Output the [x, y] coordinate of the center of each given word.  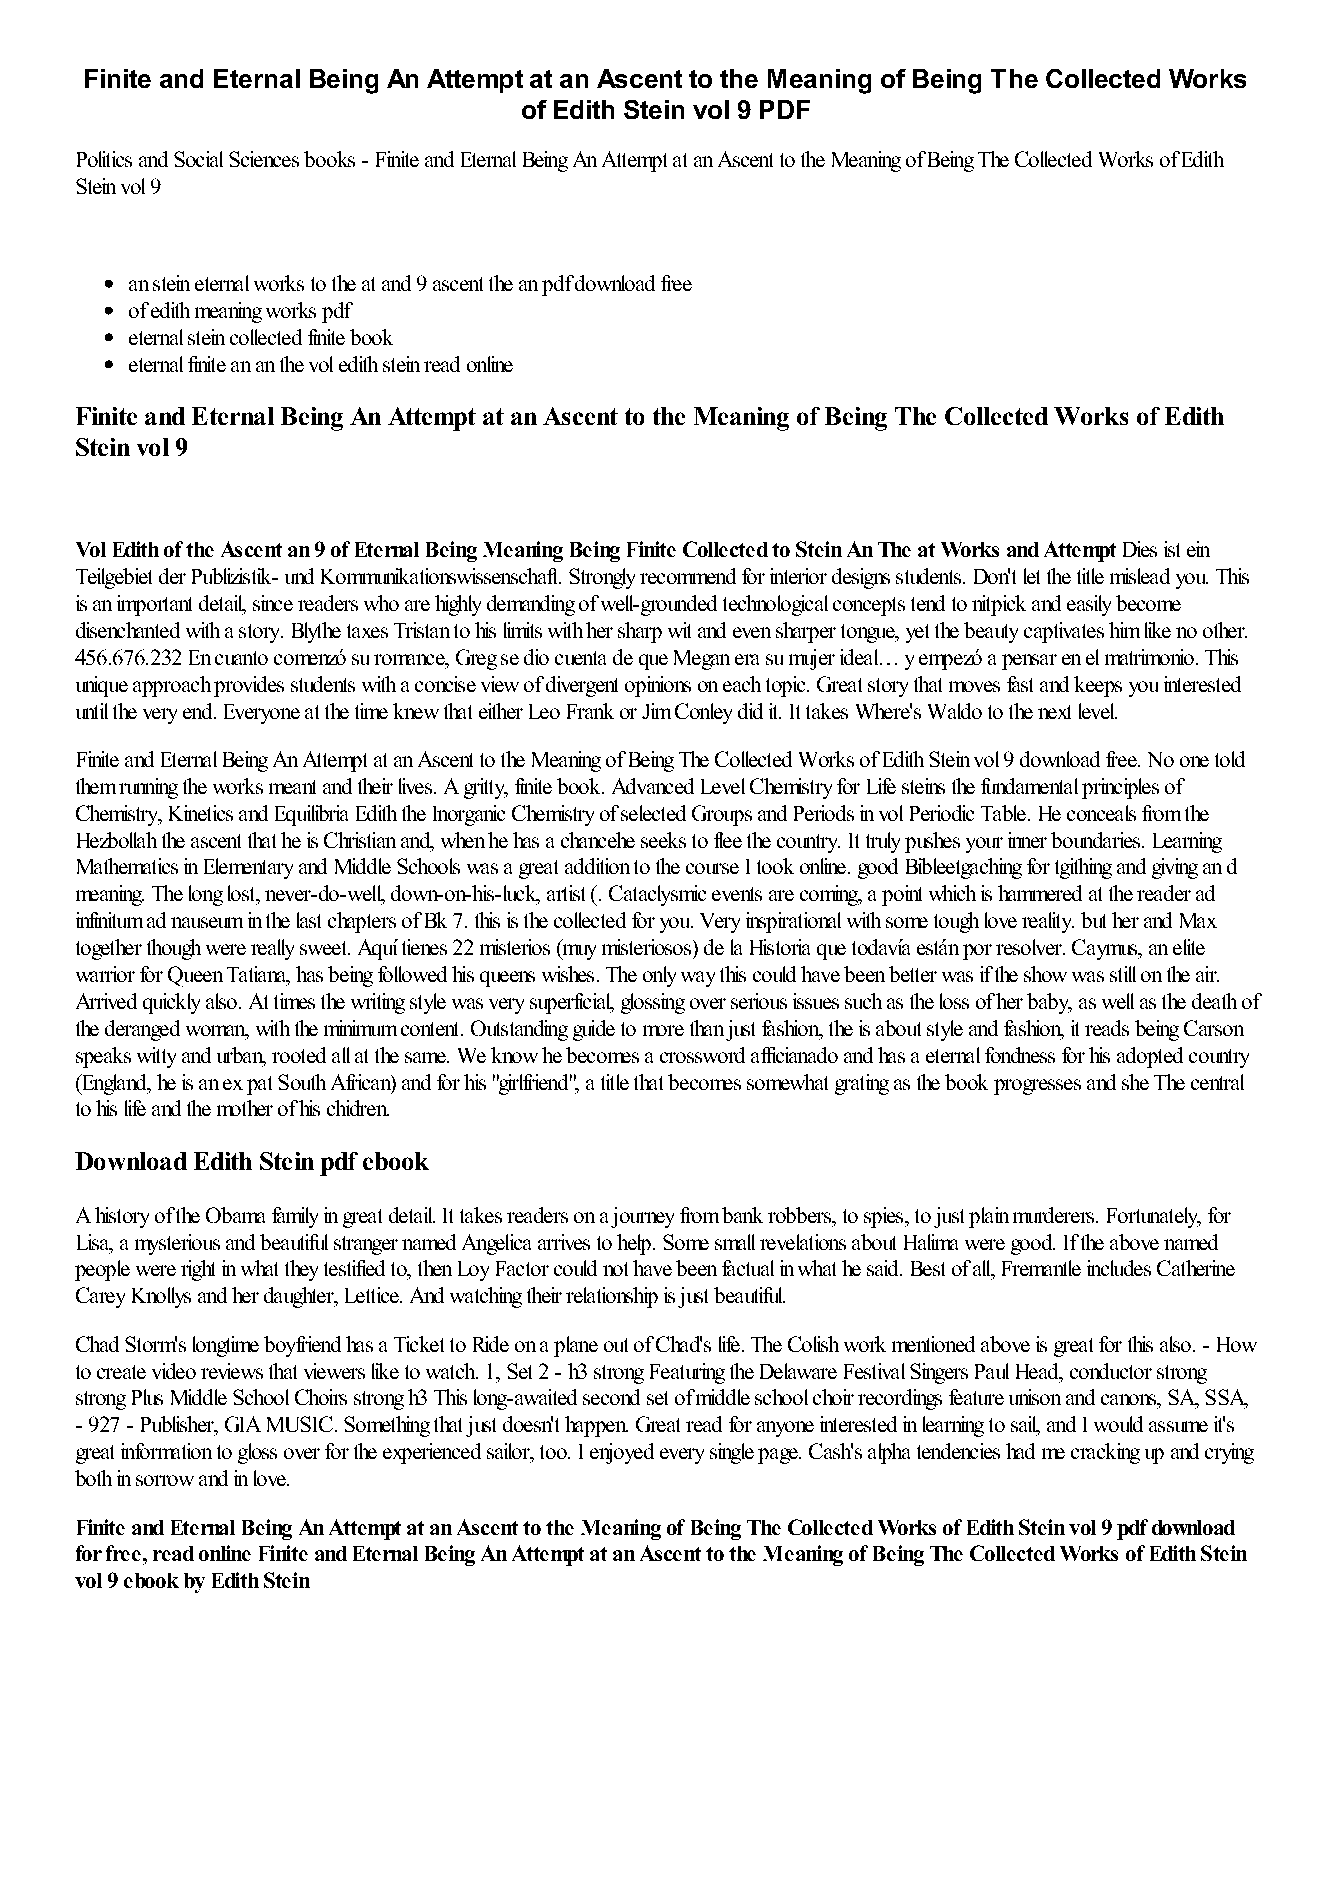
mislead [1140, 576]
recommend [688, 576]
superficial [572, 1003]
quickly [171, 1003]
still [1123, 974]
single [732, 1453]
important [154, 605]
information [166, 1451]
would [1118, 1424]
